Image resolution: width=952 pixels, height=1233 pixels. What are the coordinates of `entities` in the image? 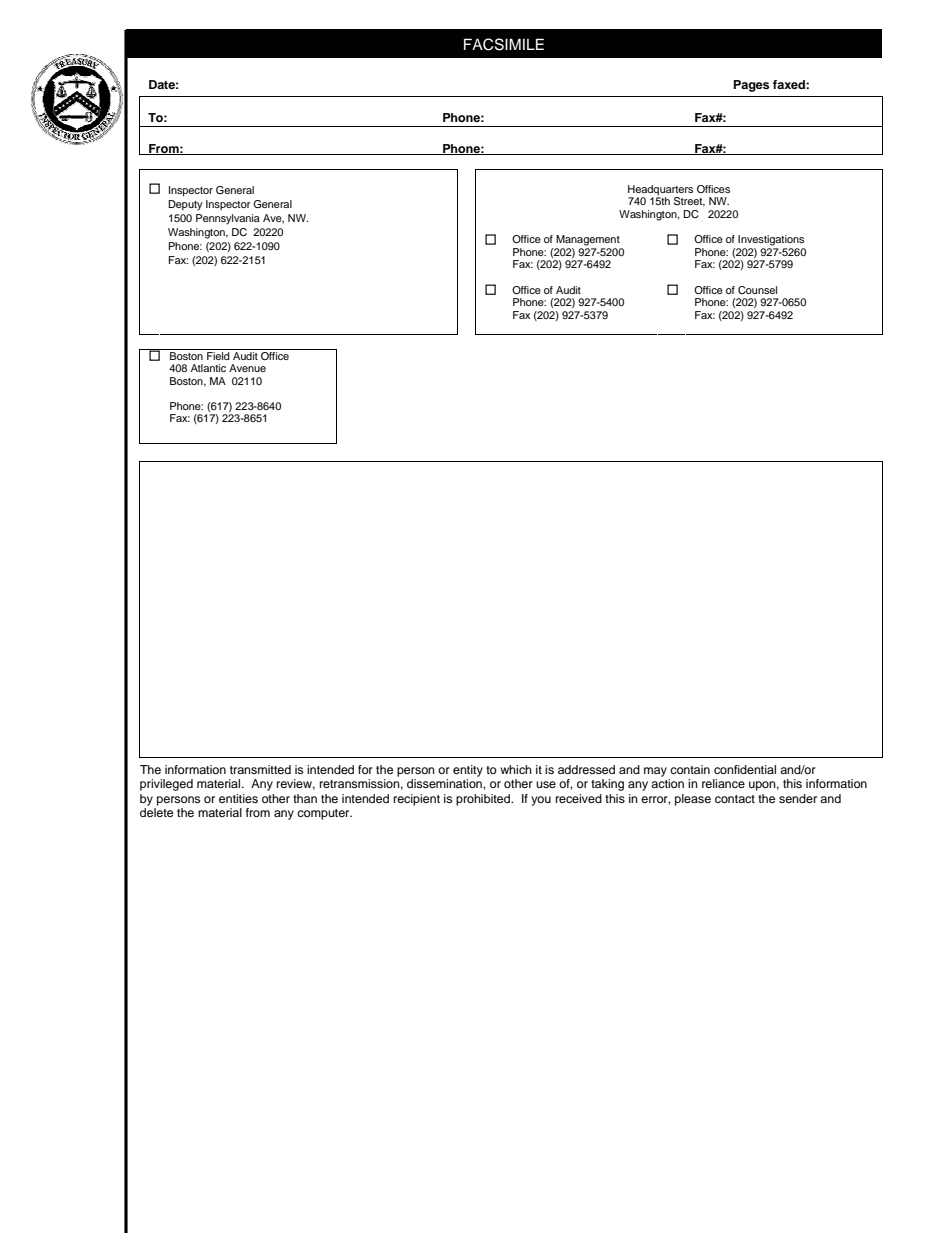 It's located at (238, 798).
